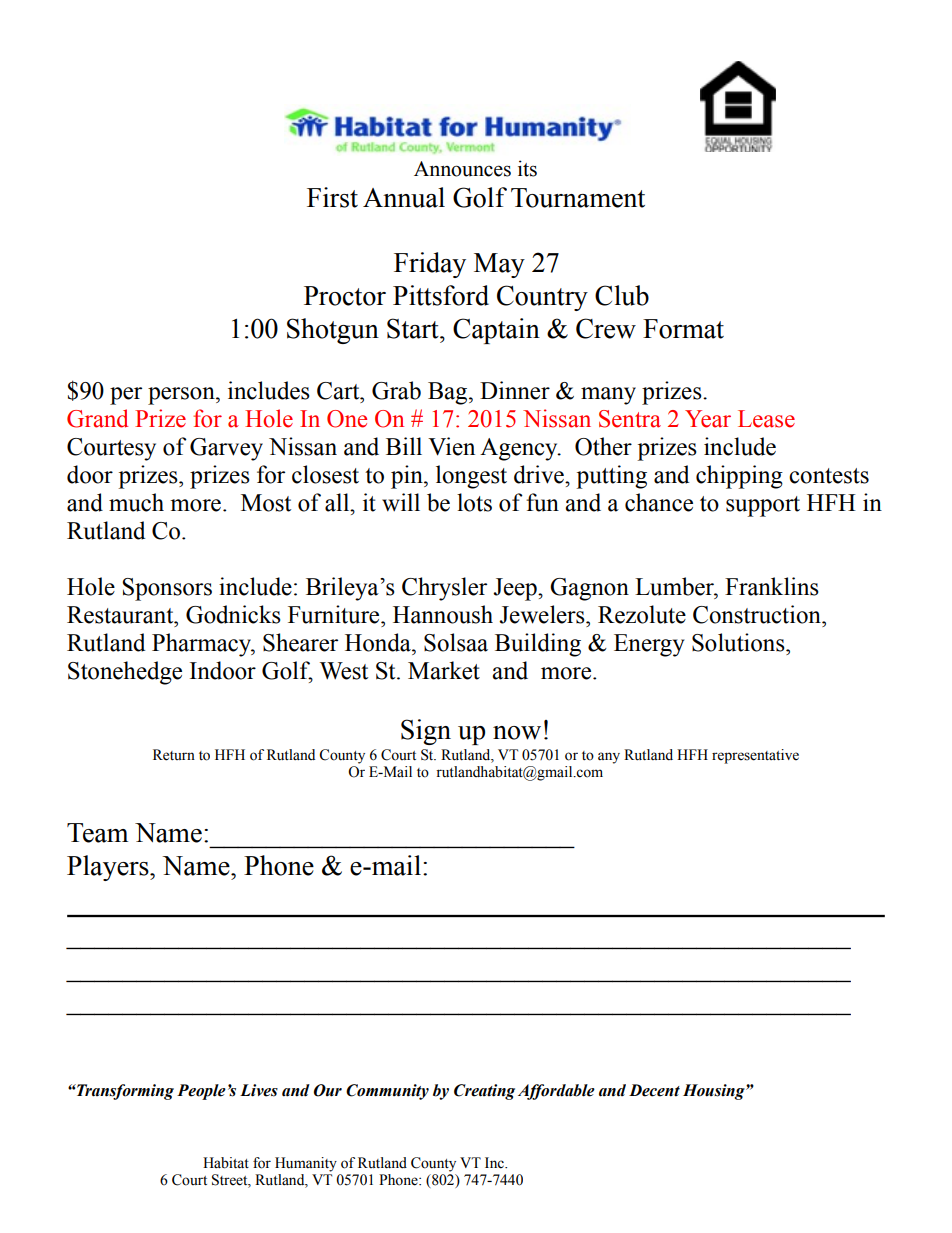 The height and width of the page is (1233, 952). Describe the element at coordinates (136, 502) in the page. I see `much` at that location.
